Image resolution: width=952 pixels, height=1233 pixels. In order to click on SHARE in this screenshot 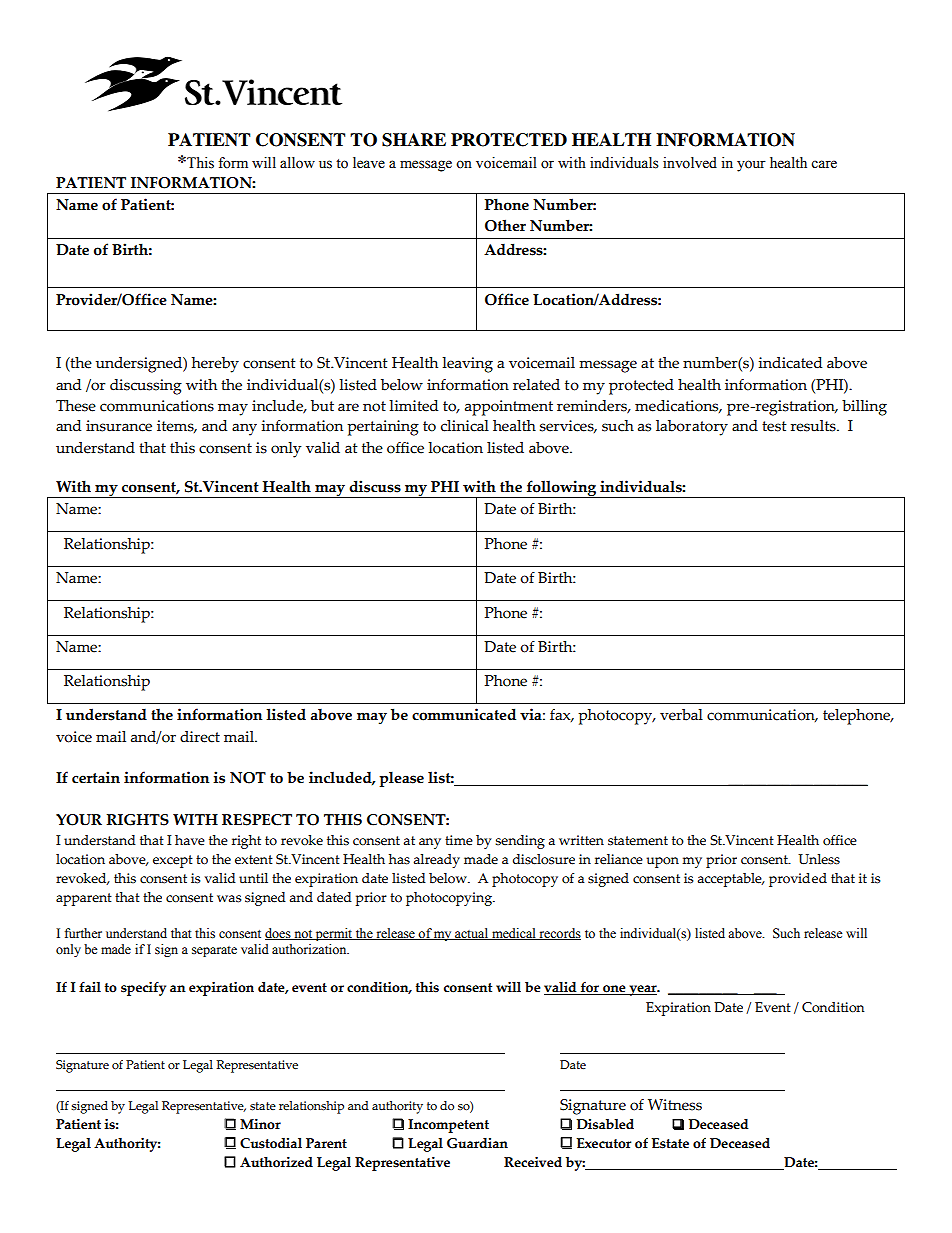, I will do `click(414, 140)`.
